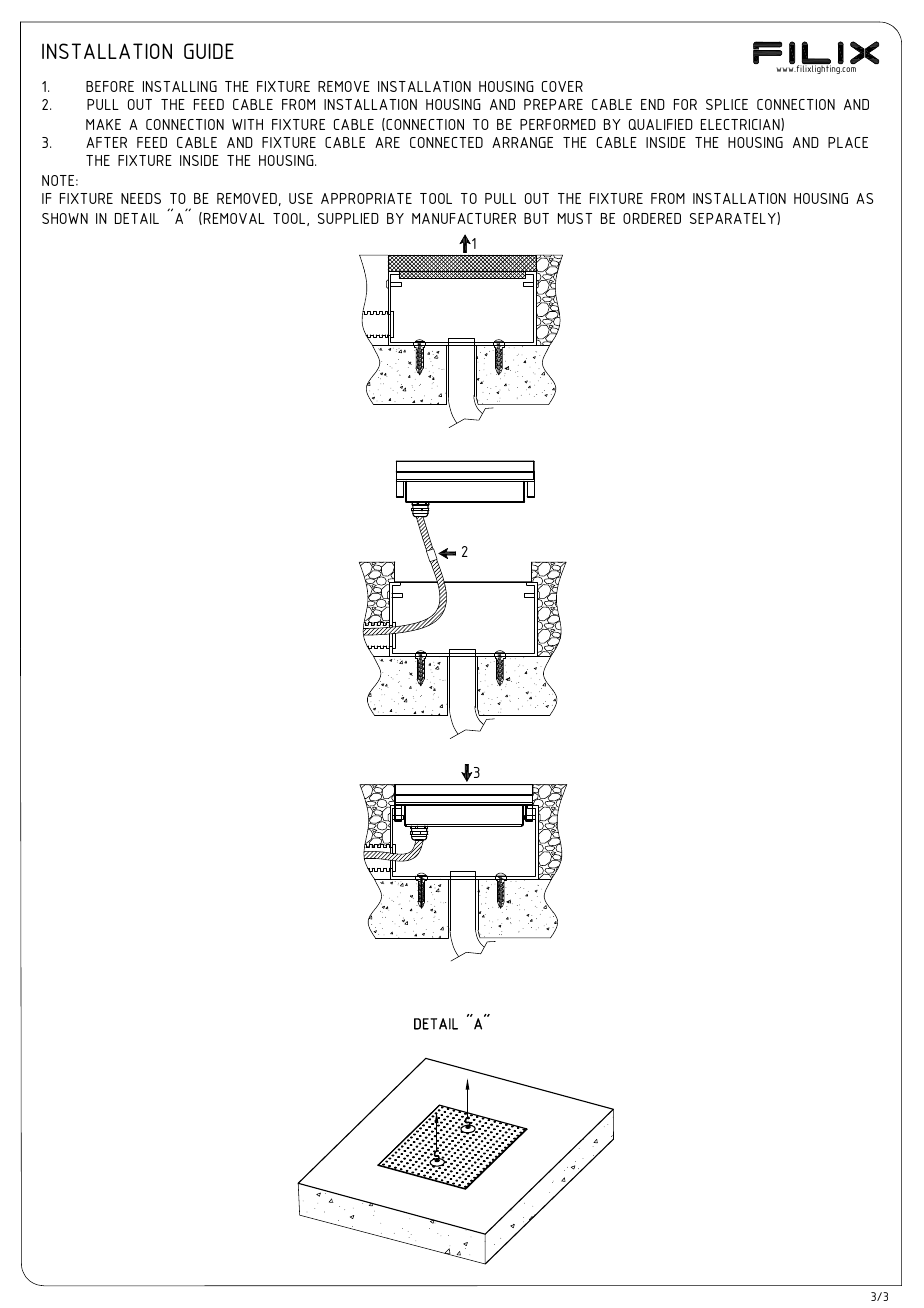 The height and width of the document is (1308, 924). What do you see at coordinates (553, 104) in the document?
I see `PREPARE` at bounding box center [553, 104].
